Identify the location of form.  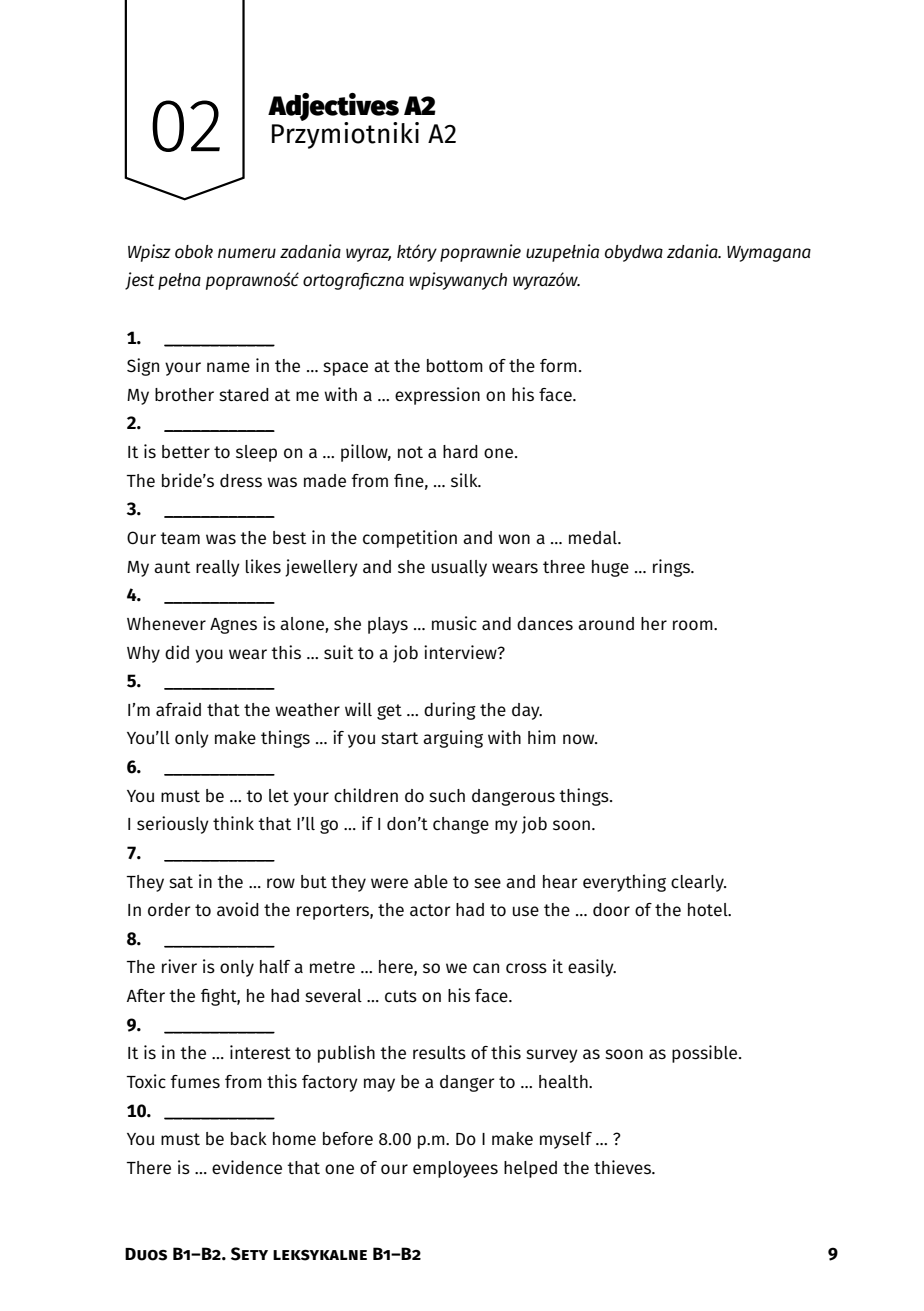
(558, 365).
